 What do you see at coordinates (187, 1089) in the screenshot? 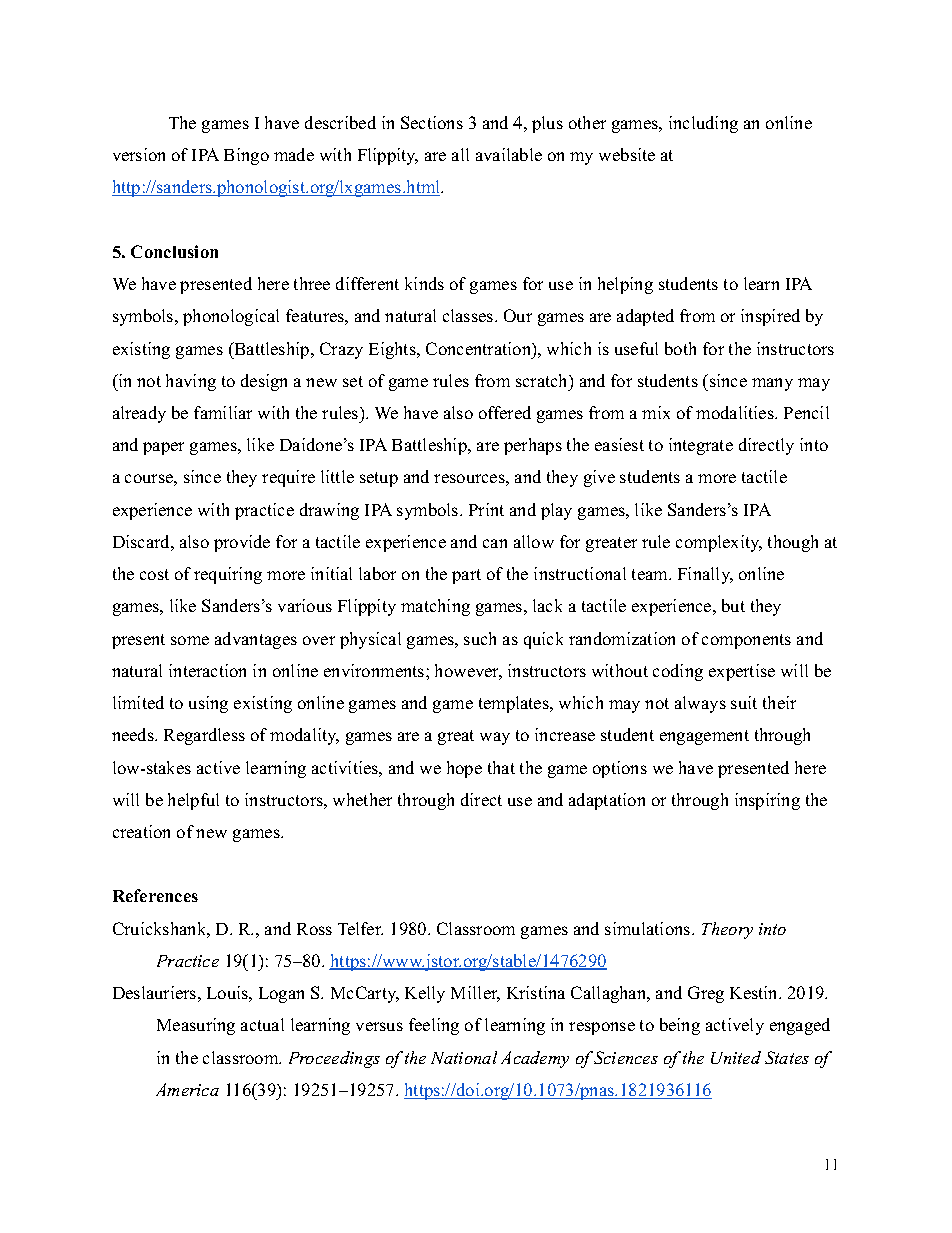
I see `America` at bounding box center [187, 1089].
